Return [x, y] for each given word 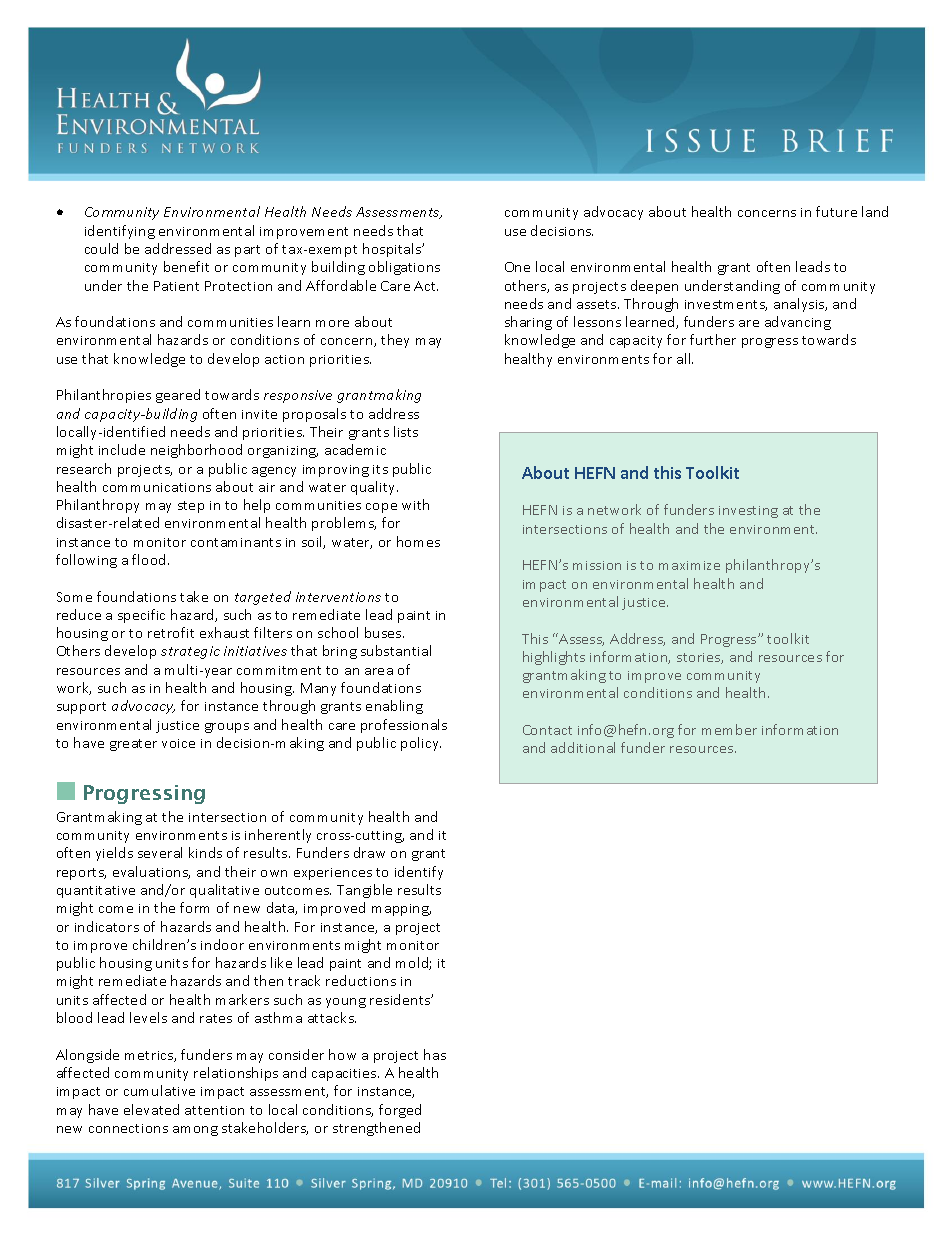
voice [178, 743]
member [729, 729]
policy [421, 744]
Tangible [364, 891]
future [836, 211]
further [713, 339]
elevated [151, 1109]
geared [178, 396]
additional [583, 747]
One [517, 267]
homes [418, 541]
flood [150, 559]
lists [406, 431]
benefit [186, 266]
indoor [222, 944]
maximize [689, 565]
